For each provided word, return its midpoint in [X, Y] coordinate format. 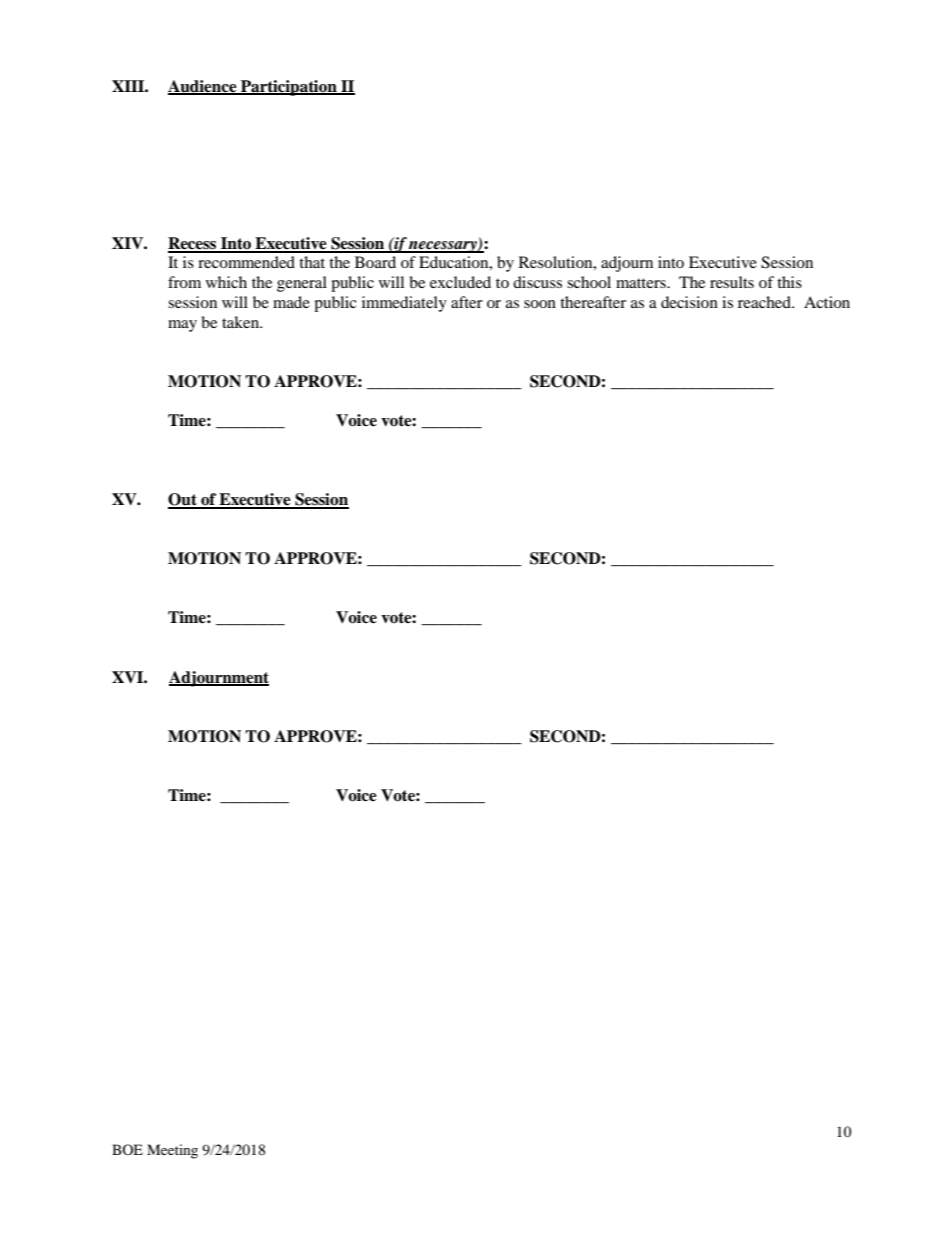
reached [765, 302]
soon [540, 304]
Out [183, 500]
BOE [127, 1149]
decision [689, 302]
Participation [289, 88]
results [732, 282]
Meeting [172, 1151]
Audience [203, 87]
